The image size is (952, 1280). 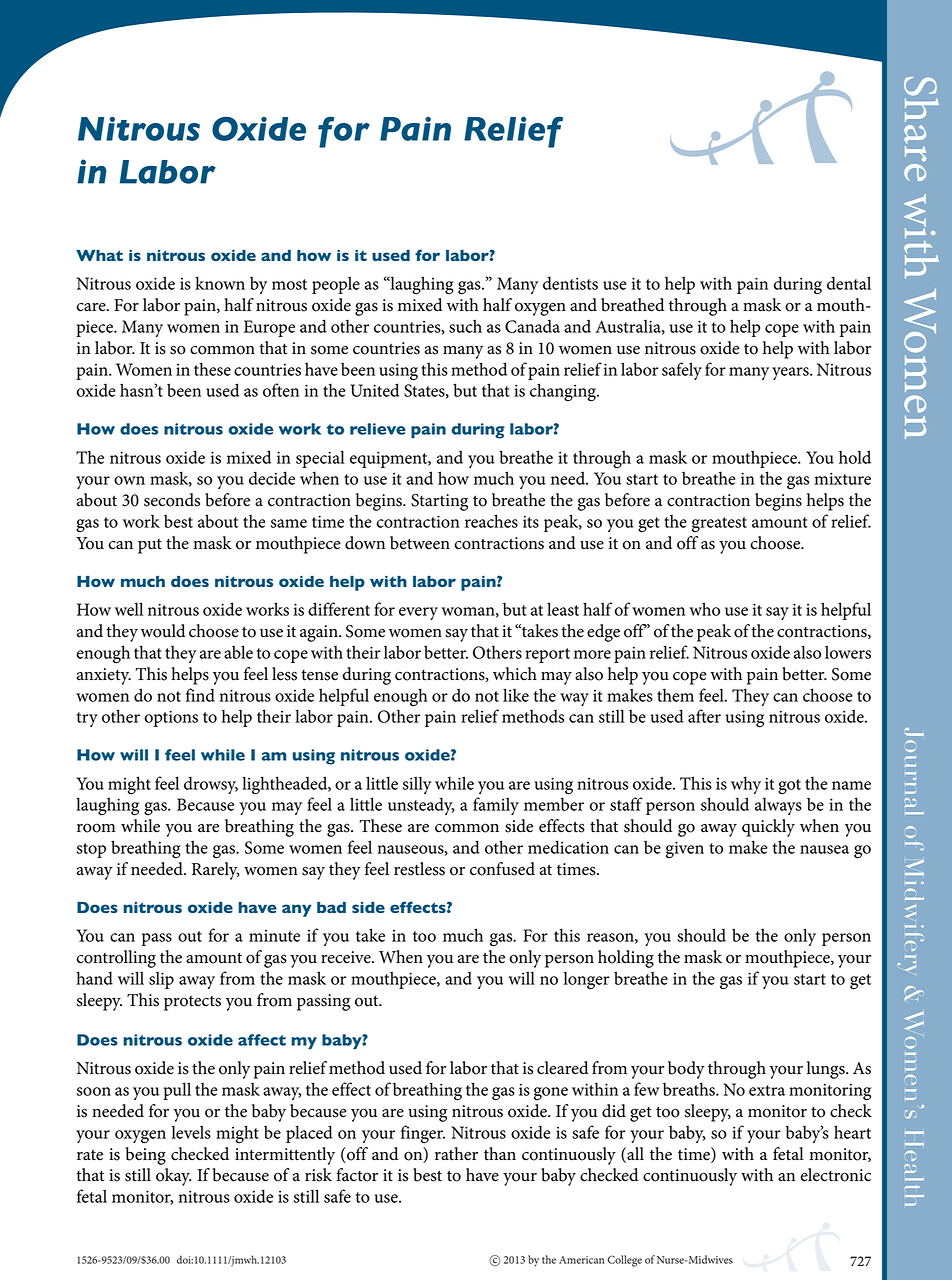 I want to click on quickly, so click(x=768, y=828).
